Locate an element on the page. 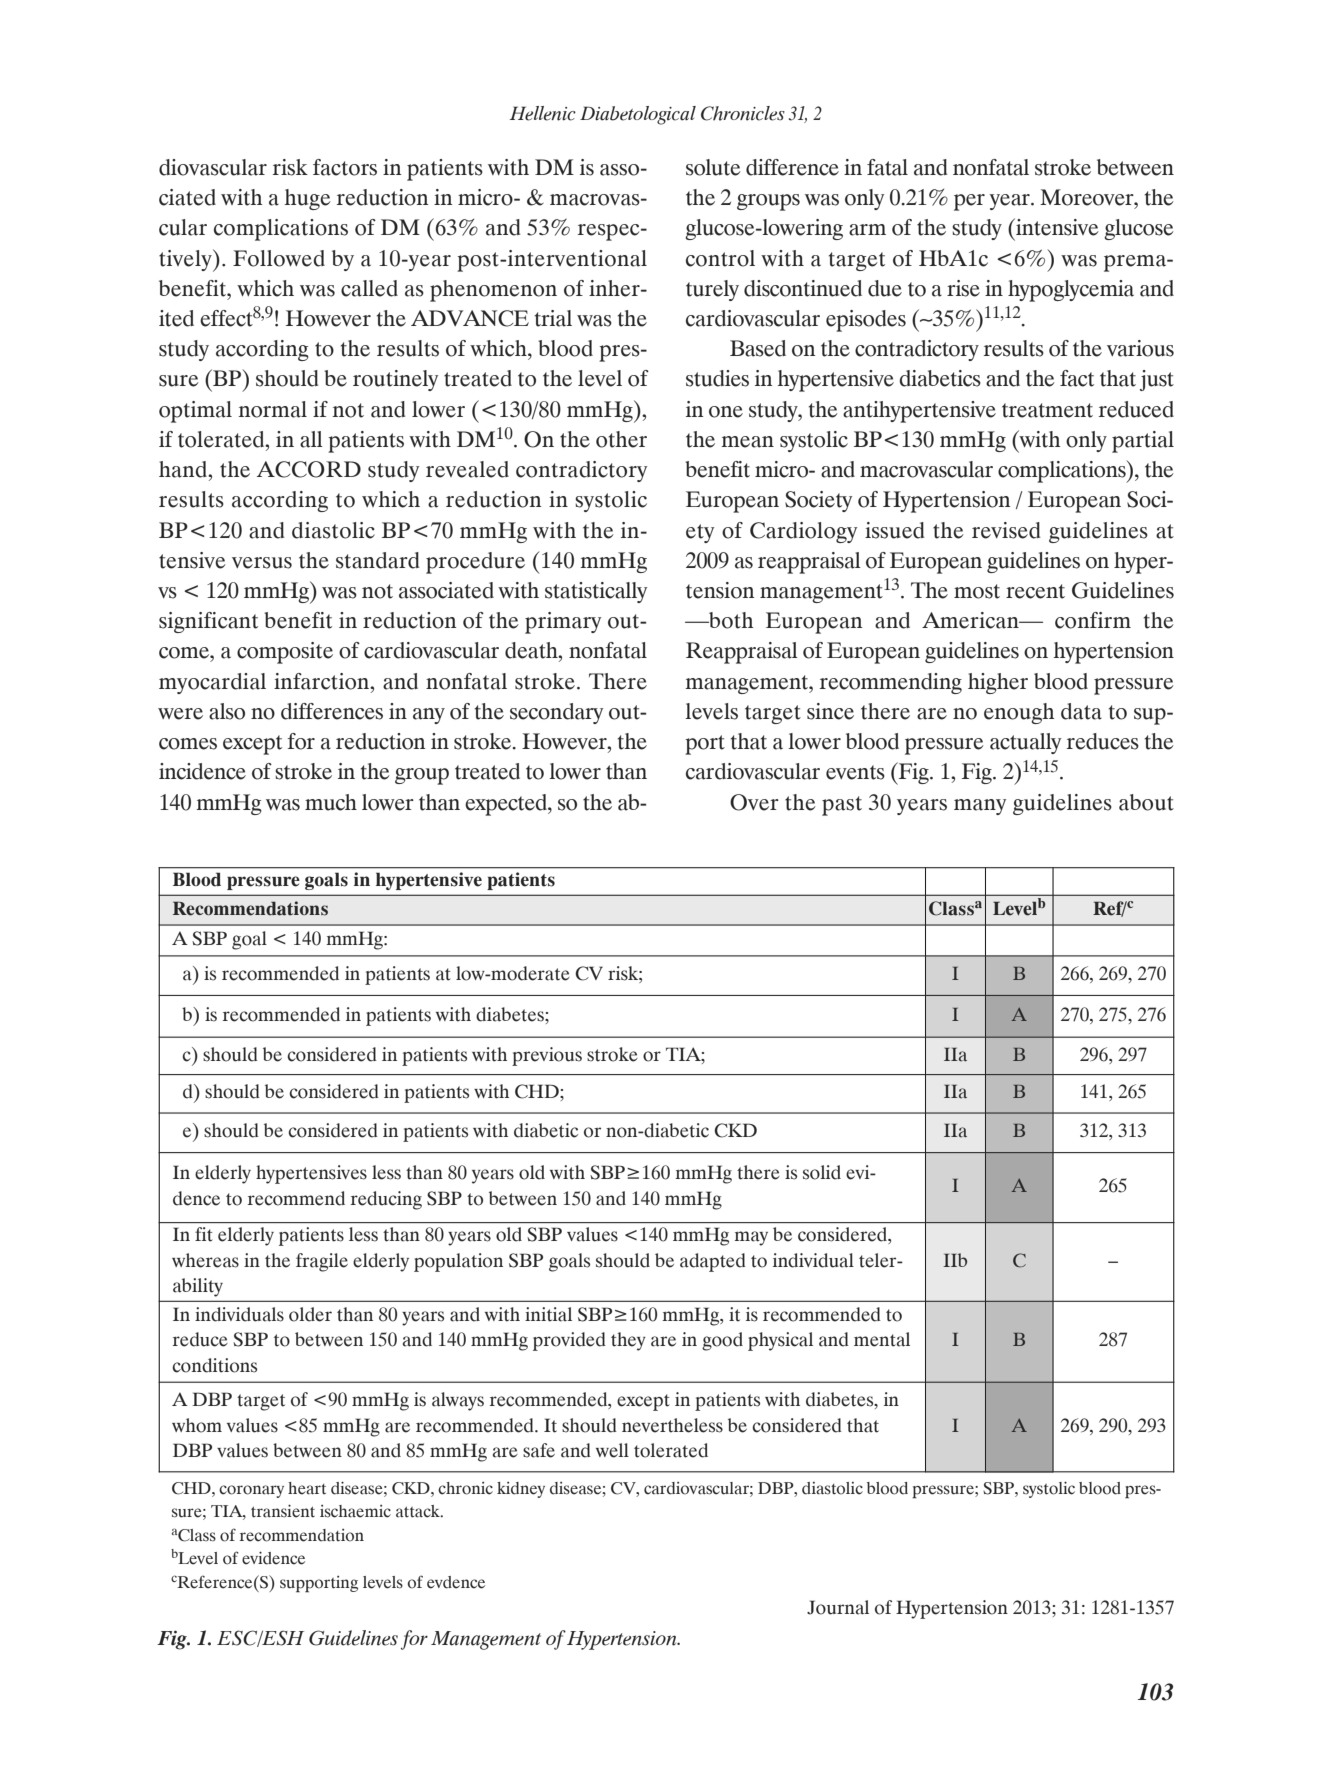  transient is located at coordinates (283, 1511).
